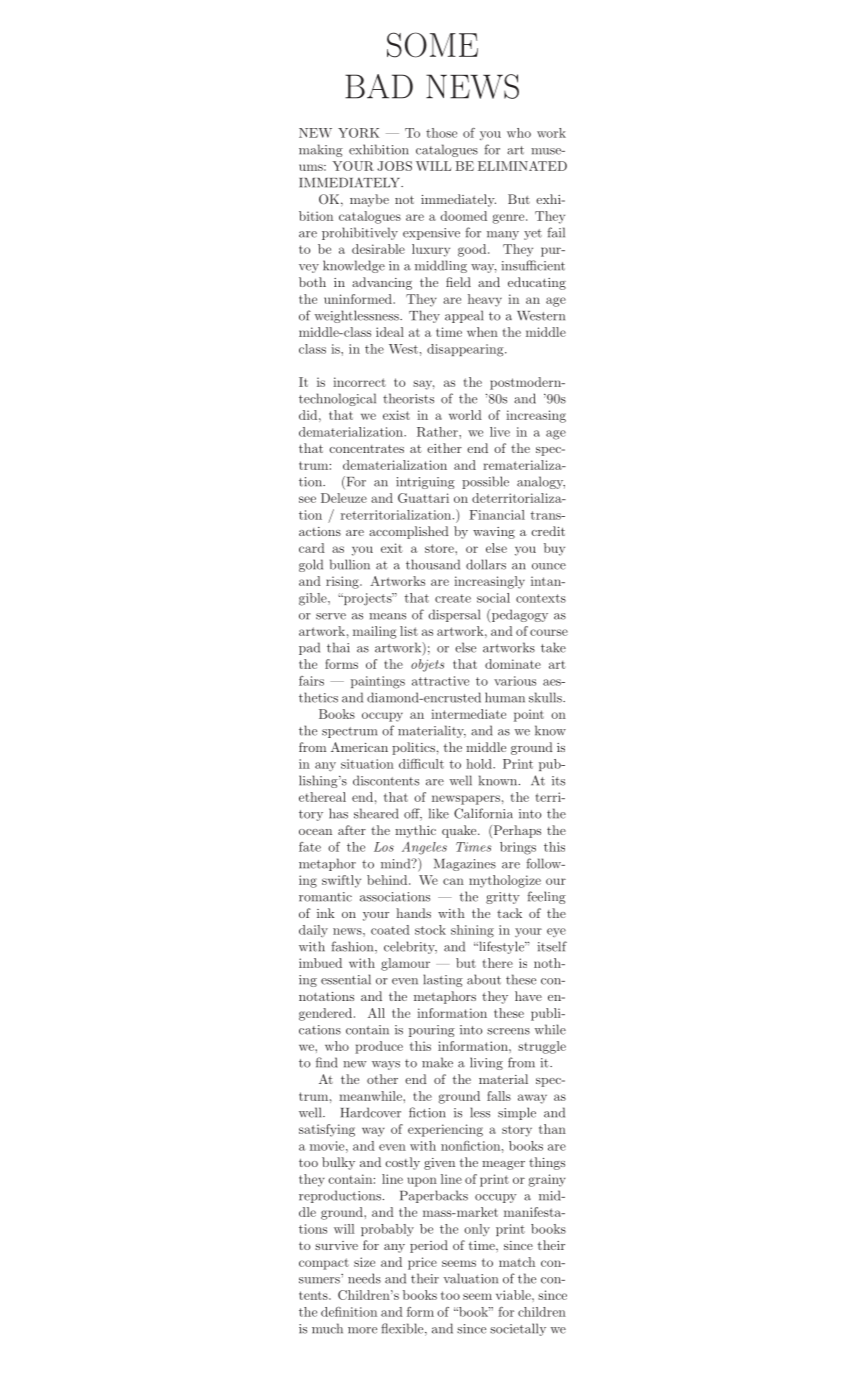  Describe the element at coordinates (522, 166) in the document. I see `ELIMINATED` at that location.
